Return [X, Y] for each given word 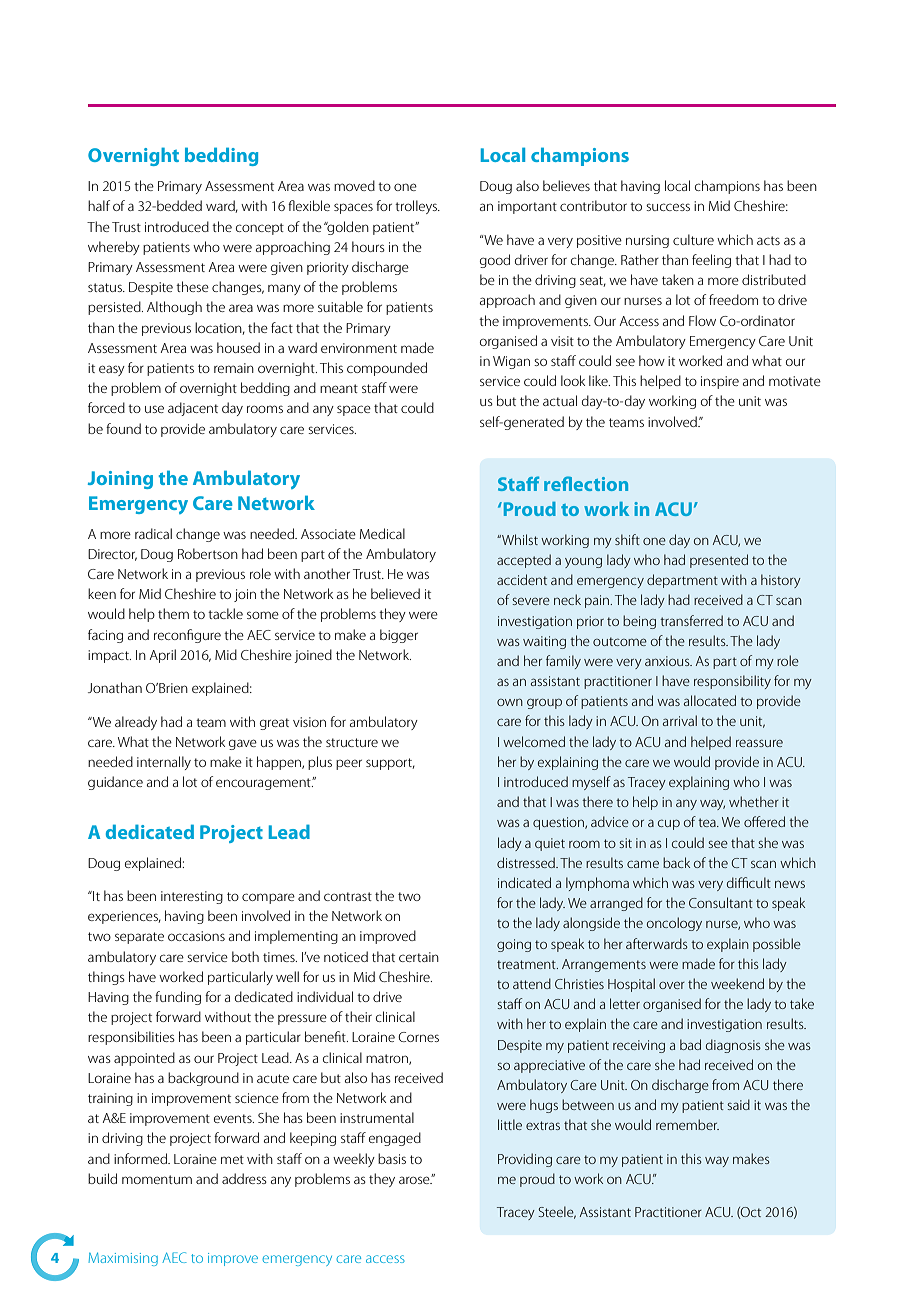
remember [687, 1124]
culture [693, 239]
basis [392, 1158]
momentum [157, 1179]
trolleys [417, 207]
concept [260, 229]
